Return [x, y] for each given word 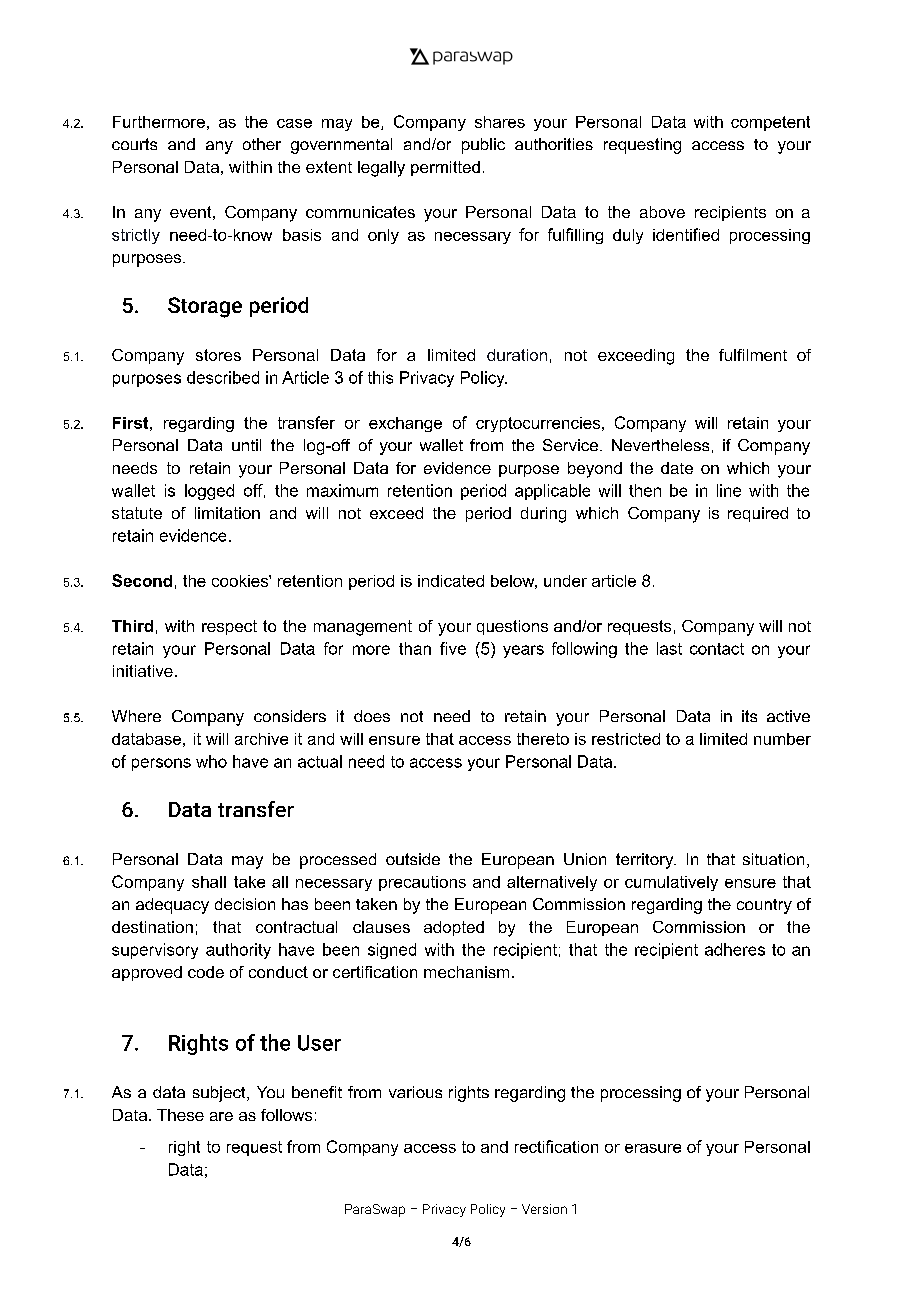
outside [413, 859]
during [543, 515]
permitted [445, 168]
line [729, 490]
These [180, 1115]
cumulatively [671, 883]
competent [770, 123]
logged [209, 492]
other [262, 144]
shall [209, 882]
